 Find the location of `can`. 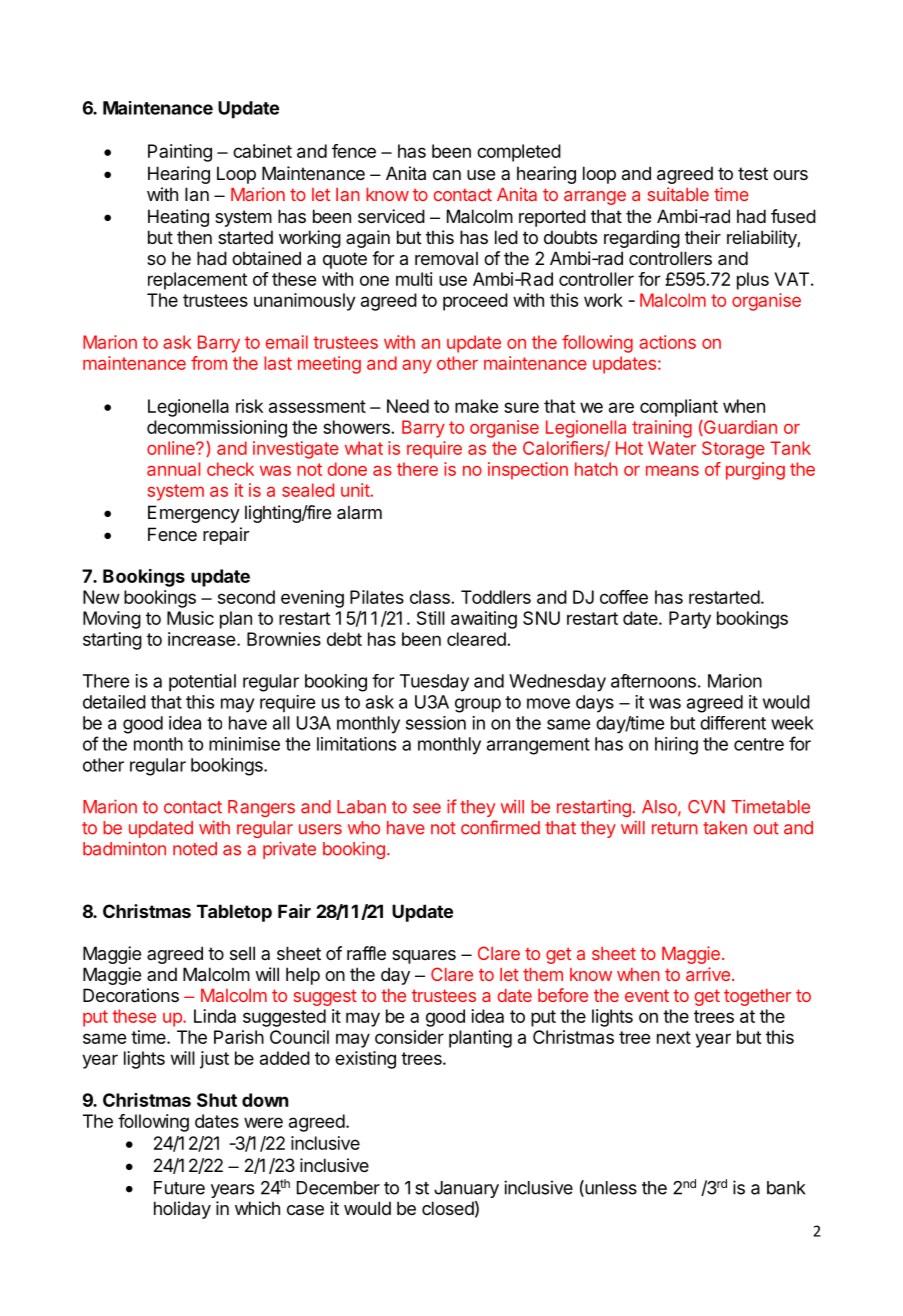

can is located at coordinates (447, 175).
